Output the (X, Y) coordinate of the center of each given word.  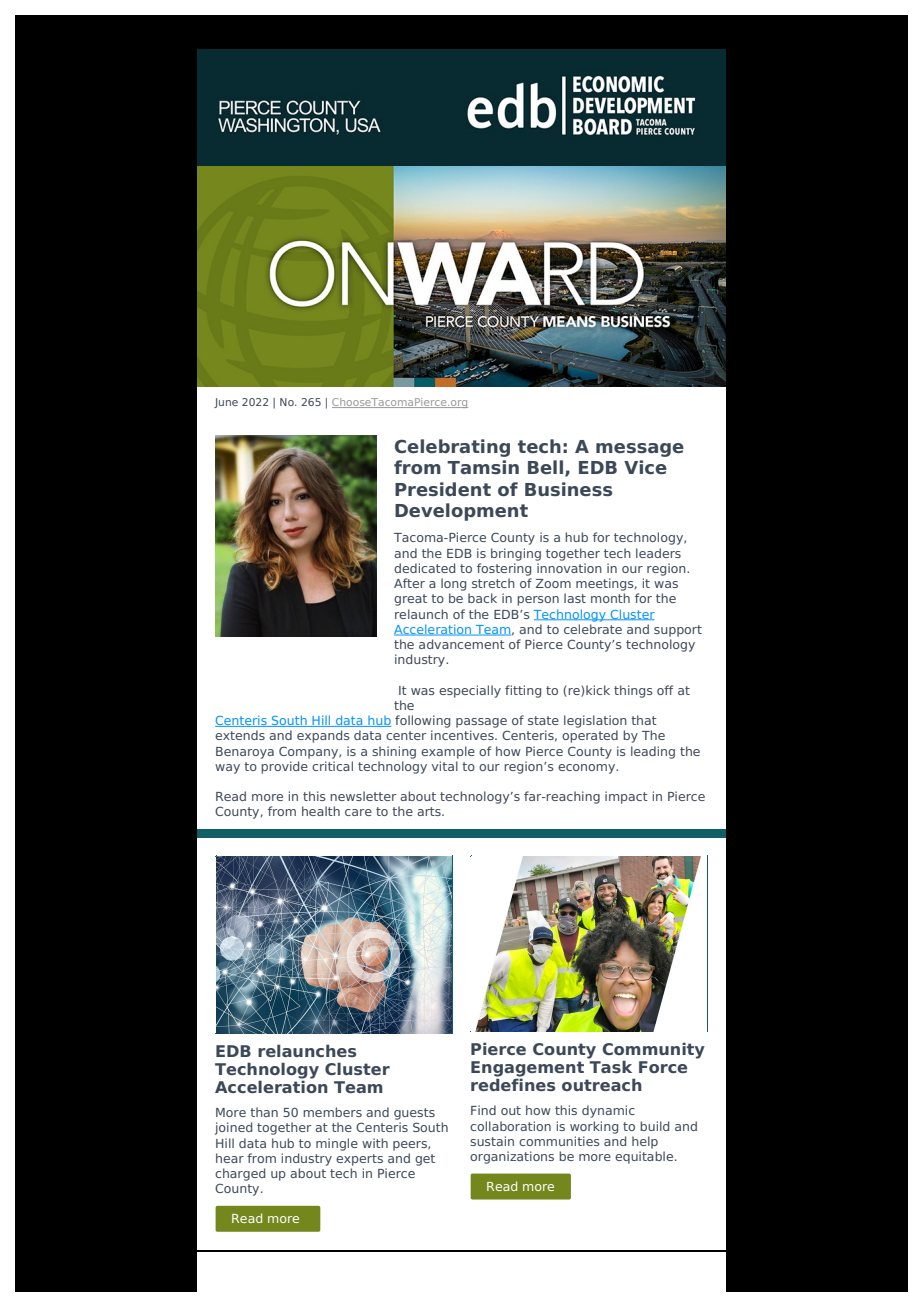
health (321, 811)
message (640, 450)
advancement (462, 644)
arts (430, 811)
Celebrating (452, 448)
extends (240, 735)
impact (626, 797)
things (633, 691)
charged (240, 1174)
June (226, 403)
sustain (492, 1141)
